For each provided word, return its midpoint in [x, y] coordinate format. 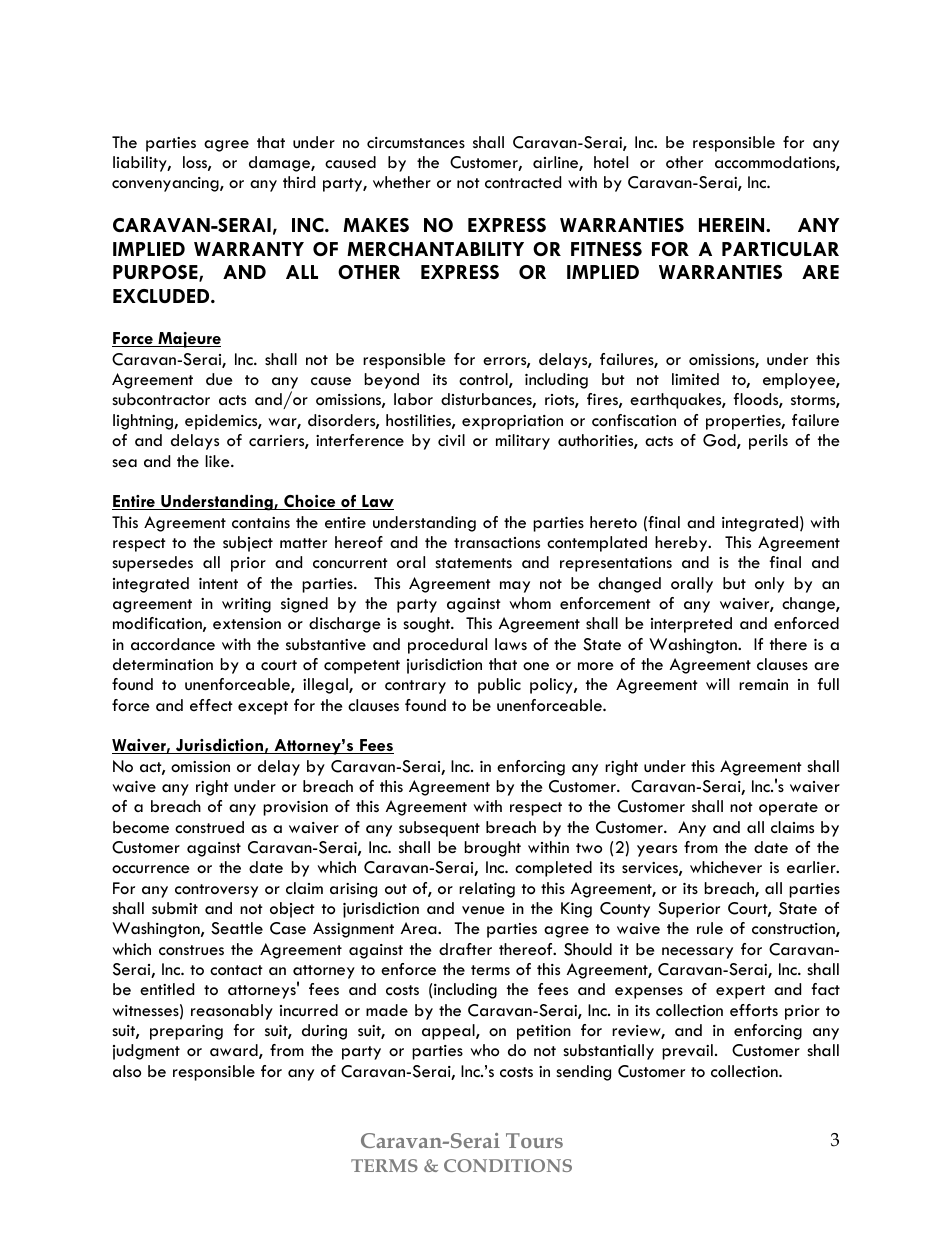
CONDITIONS [508, 1165]
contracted [523, 182]
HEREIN [733, 225]
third [299, 182]
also [127, 1071]
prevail [687, 1052]
